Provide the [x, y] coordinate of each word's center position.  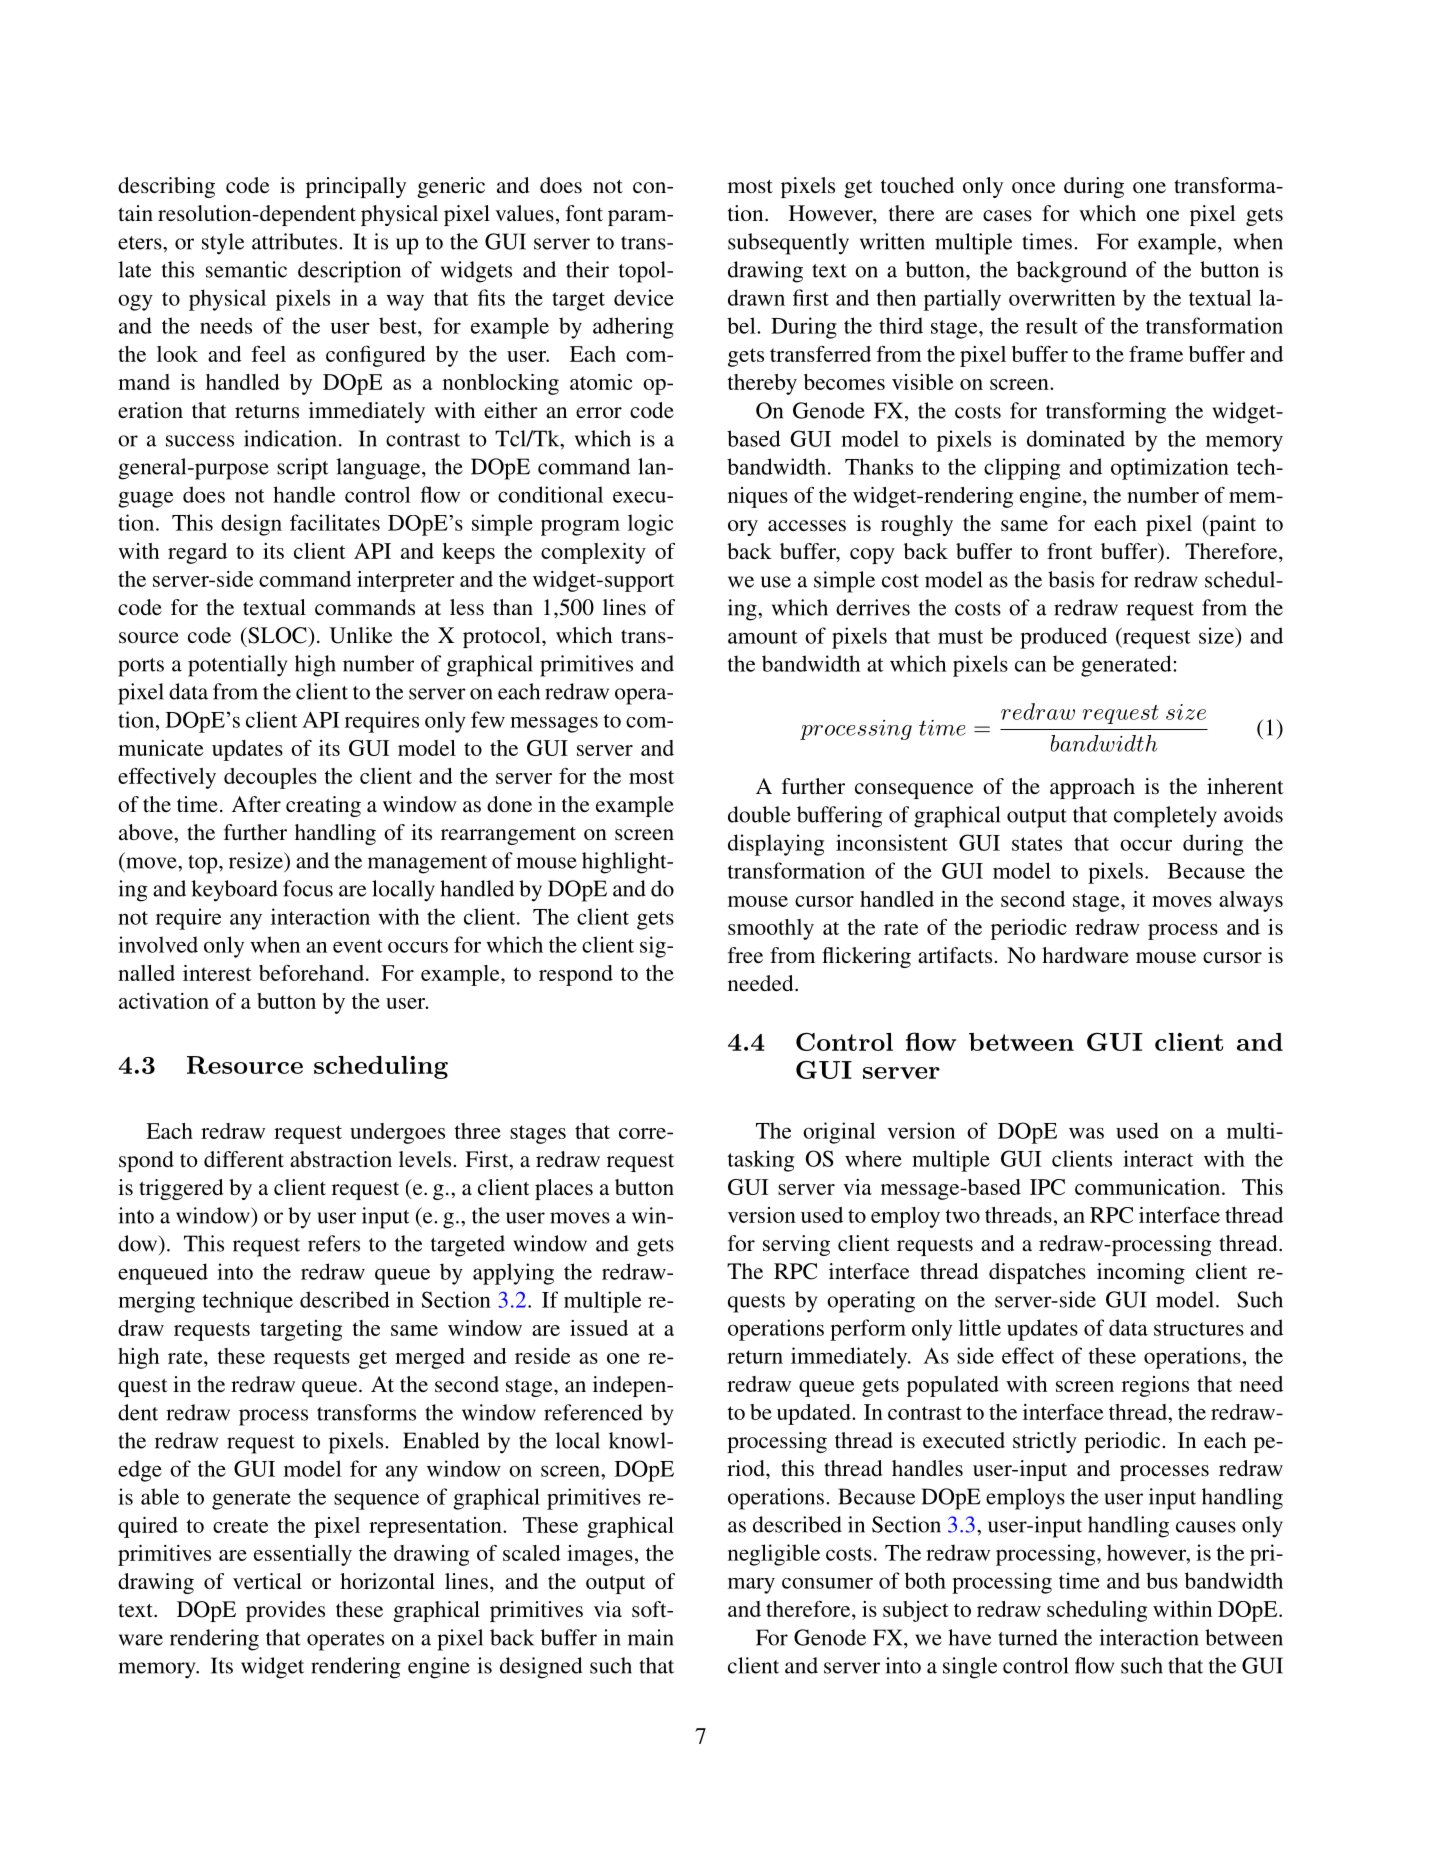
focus [308, 888]
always [1251, 901]
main [651, 1637]
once [1033, 188]
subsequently [788, 244]
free [745, 955]
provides [285, 1611]
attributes [296, 241]
